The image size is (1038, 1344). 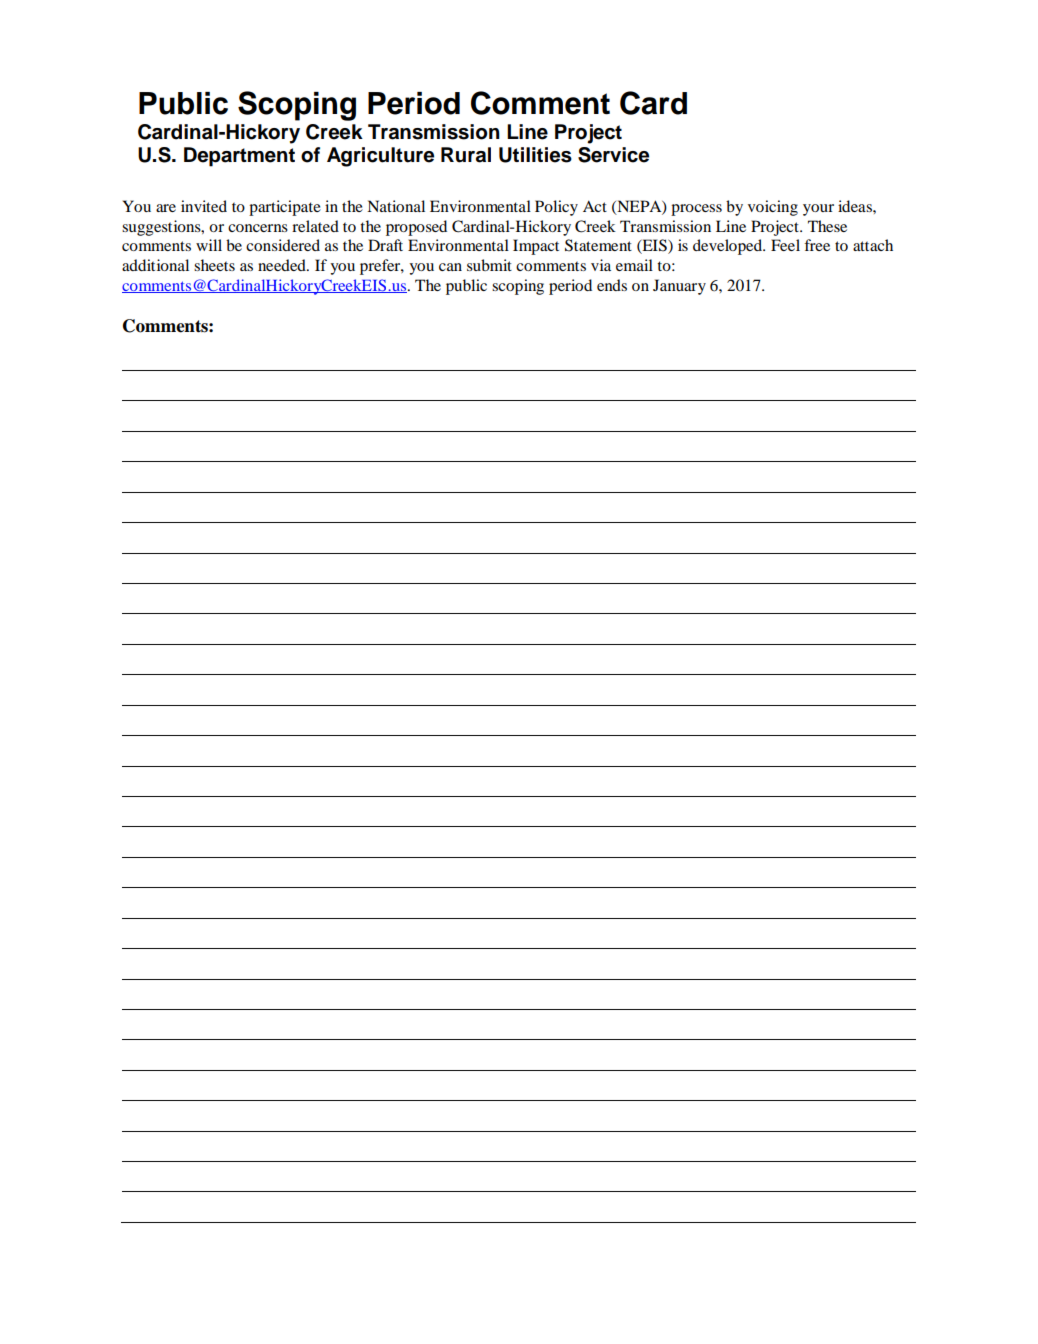 I want to click on These, so click(x=827, y=226).
